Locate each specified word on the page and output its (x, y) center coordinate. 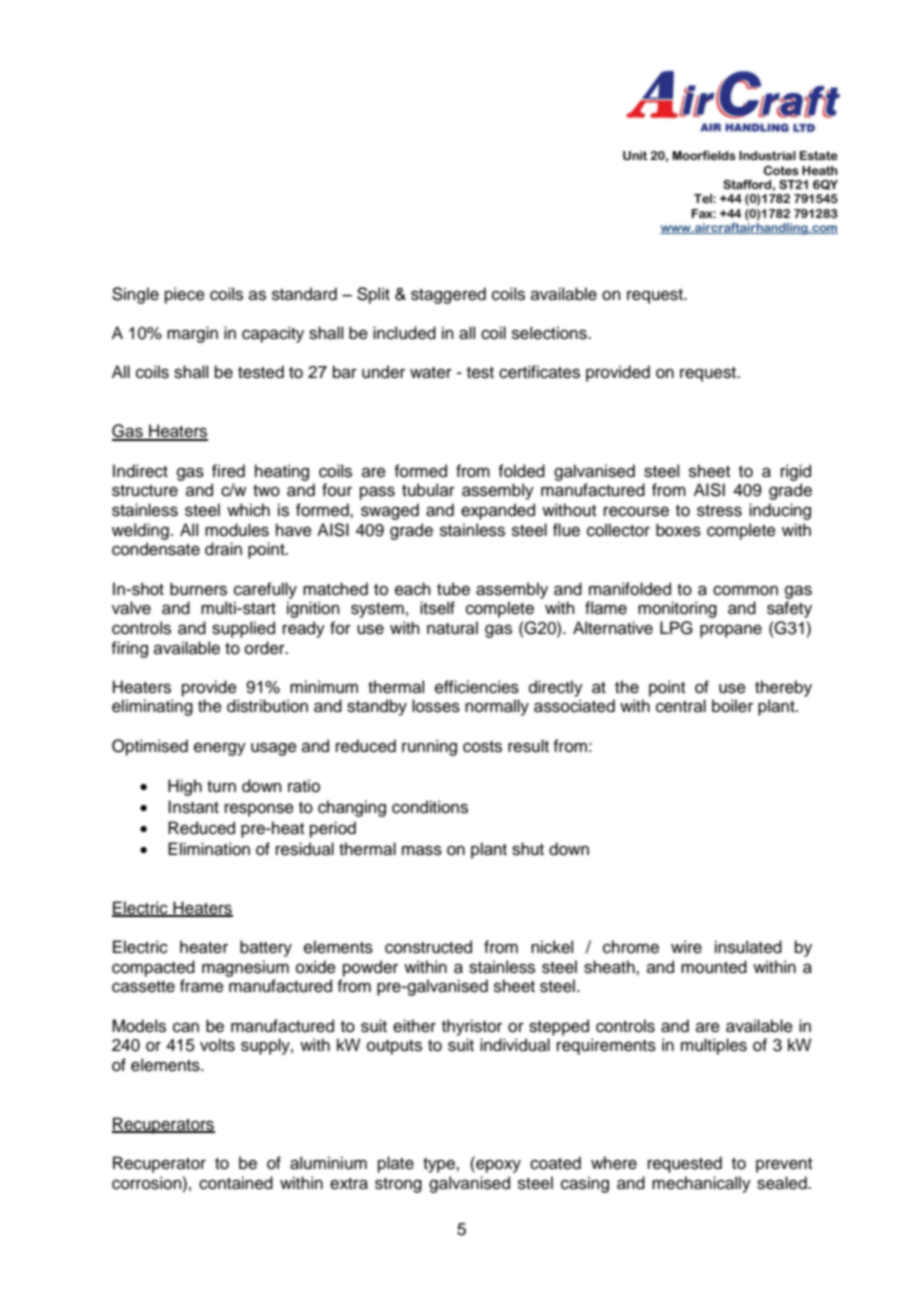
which (248, 510)
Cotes (781, 170)
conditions (430, 807)
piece (185, 295)
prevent (784, 1165)
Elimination (209, 849)
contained (236, 1183)
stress (719, 511)
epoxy (497, 1166)
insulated (748, 947)
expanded (498, 511)
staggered (448, 295)
